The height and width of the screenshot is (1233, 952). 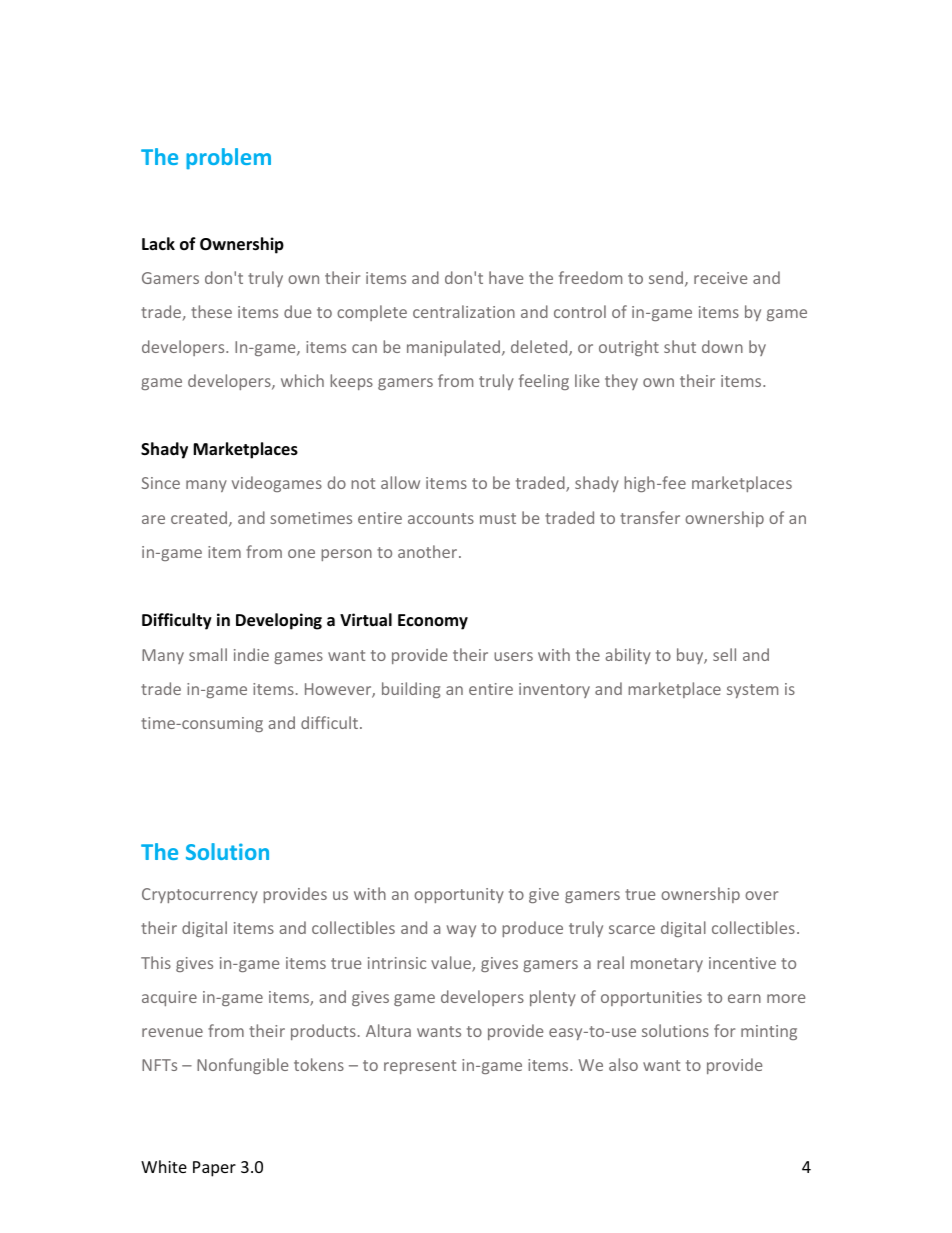 I want to click on created, so click(x=199, y=517).
